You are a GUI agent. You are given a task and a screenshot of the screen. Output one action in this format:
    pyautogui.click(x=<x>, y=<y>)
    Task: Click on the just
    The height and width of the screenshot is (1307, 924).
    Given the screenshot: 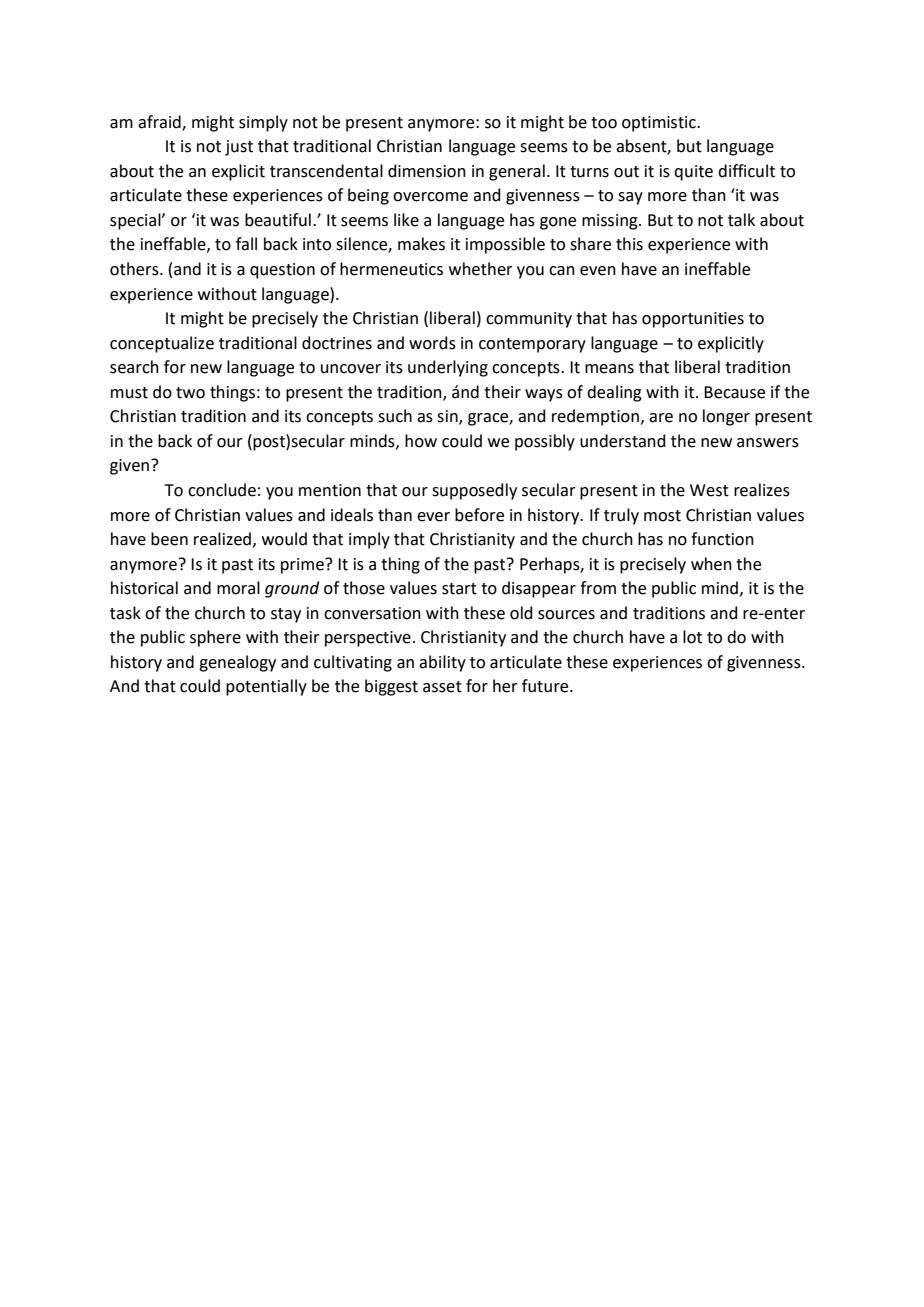 What is the action you would take?
    pyautogui.click(x=239, y=148)
